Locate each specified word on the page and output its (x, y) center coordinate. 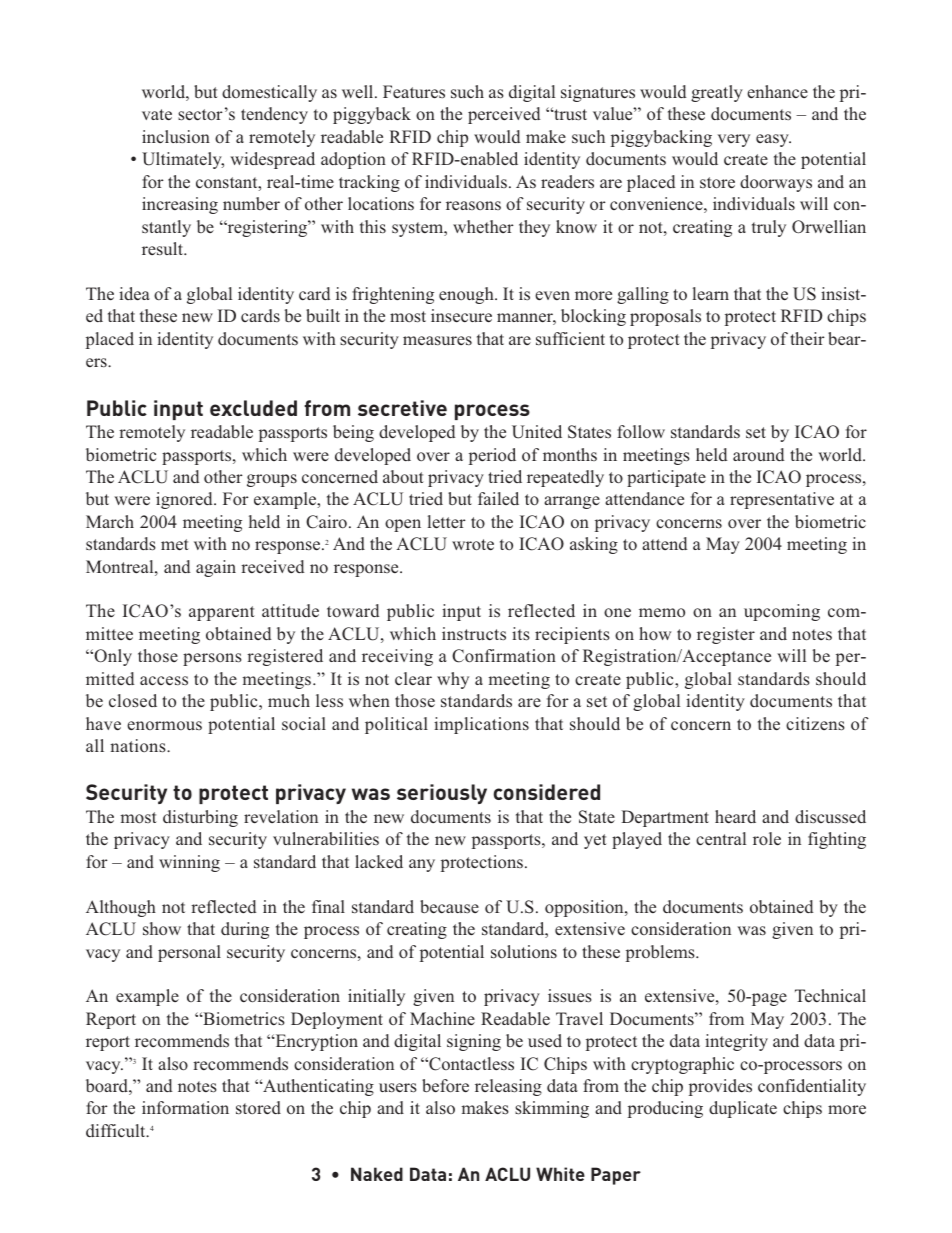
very (734, 140)
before (445, 1086)
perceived (504, 115)
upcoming (782, 612)
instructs (474, 634)
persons (212, 659)
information (185, 1108)
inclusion (176, 137)
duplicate (743, 1109)
